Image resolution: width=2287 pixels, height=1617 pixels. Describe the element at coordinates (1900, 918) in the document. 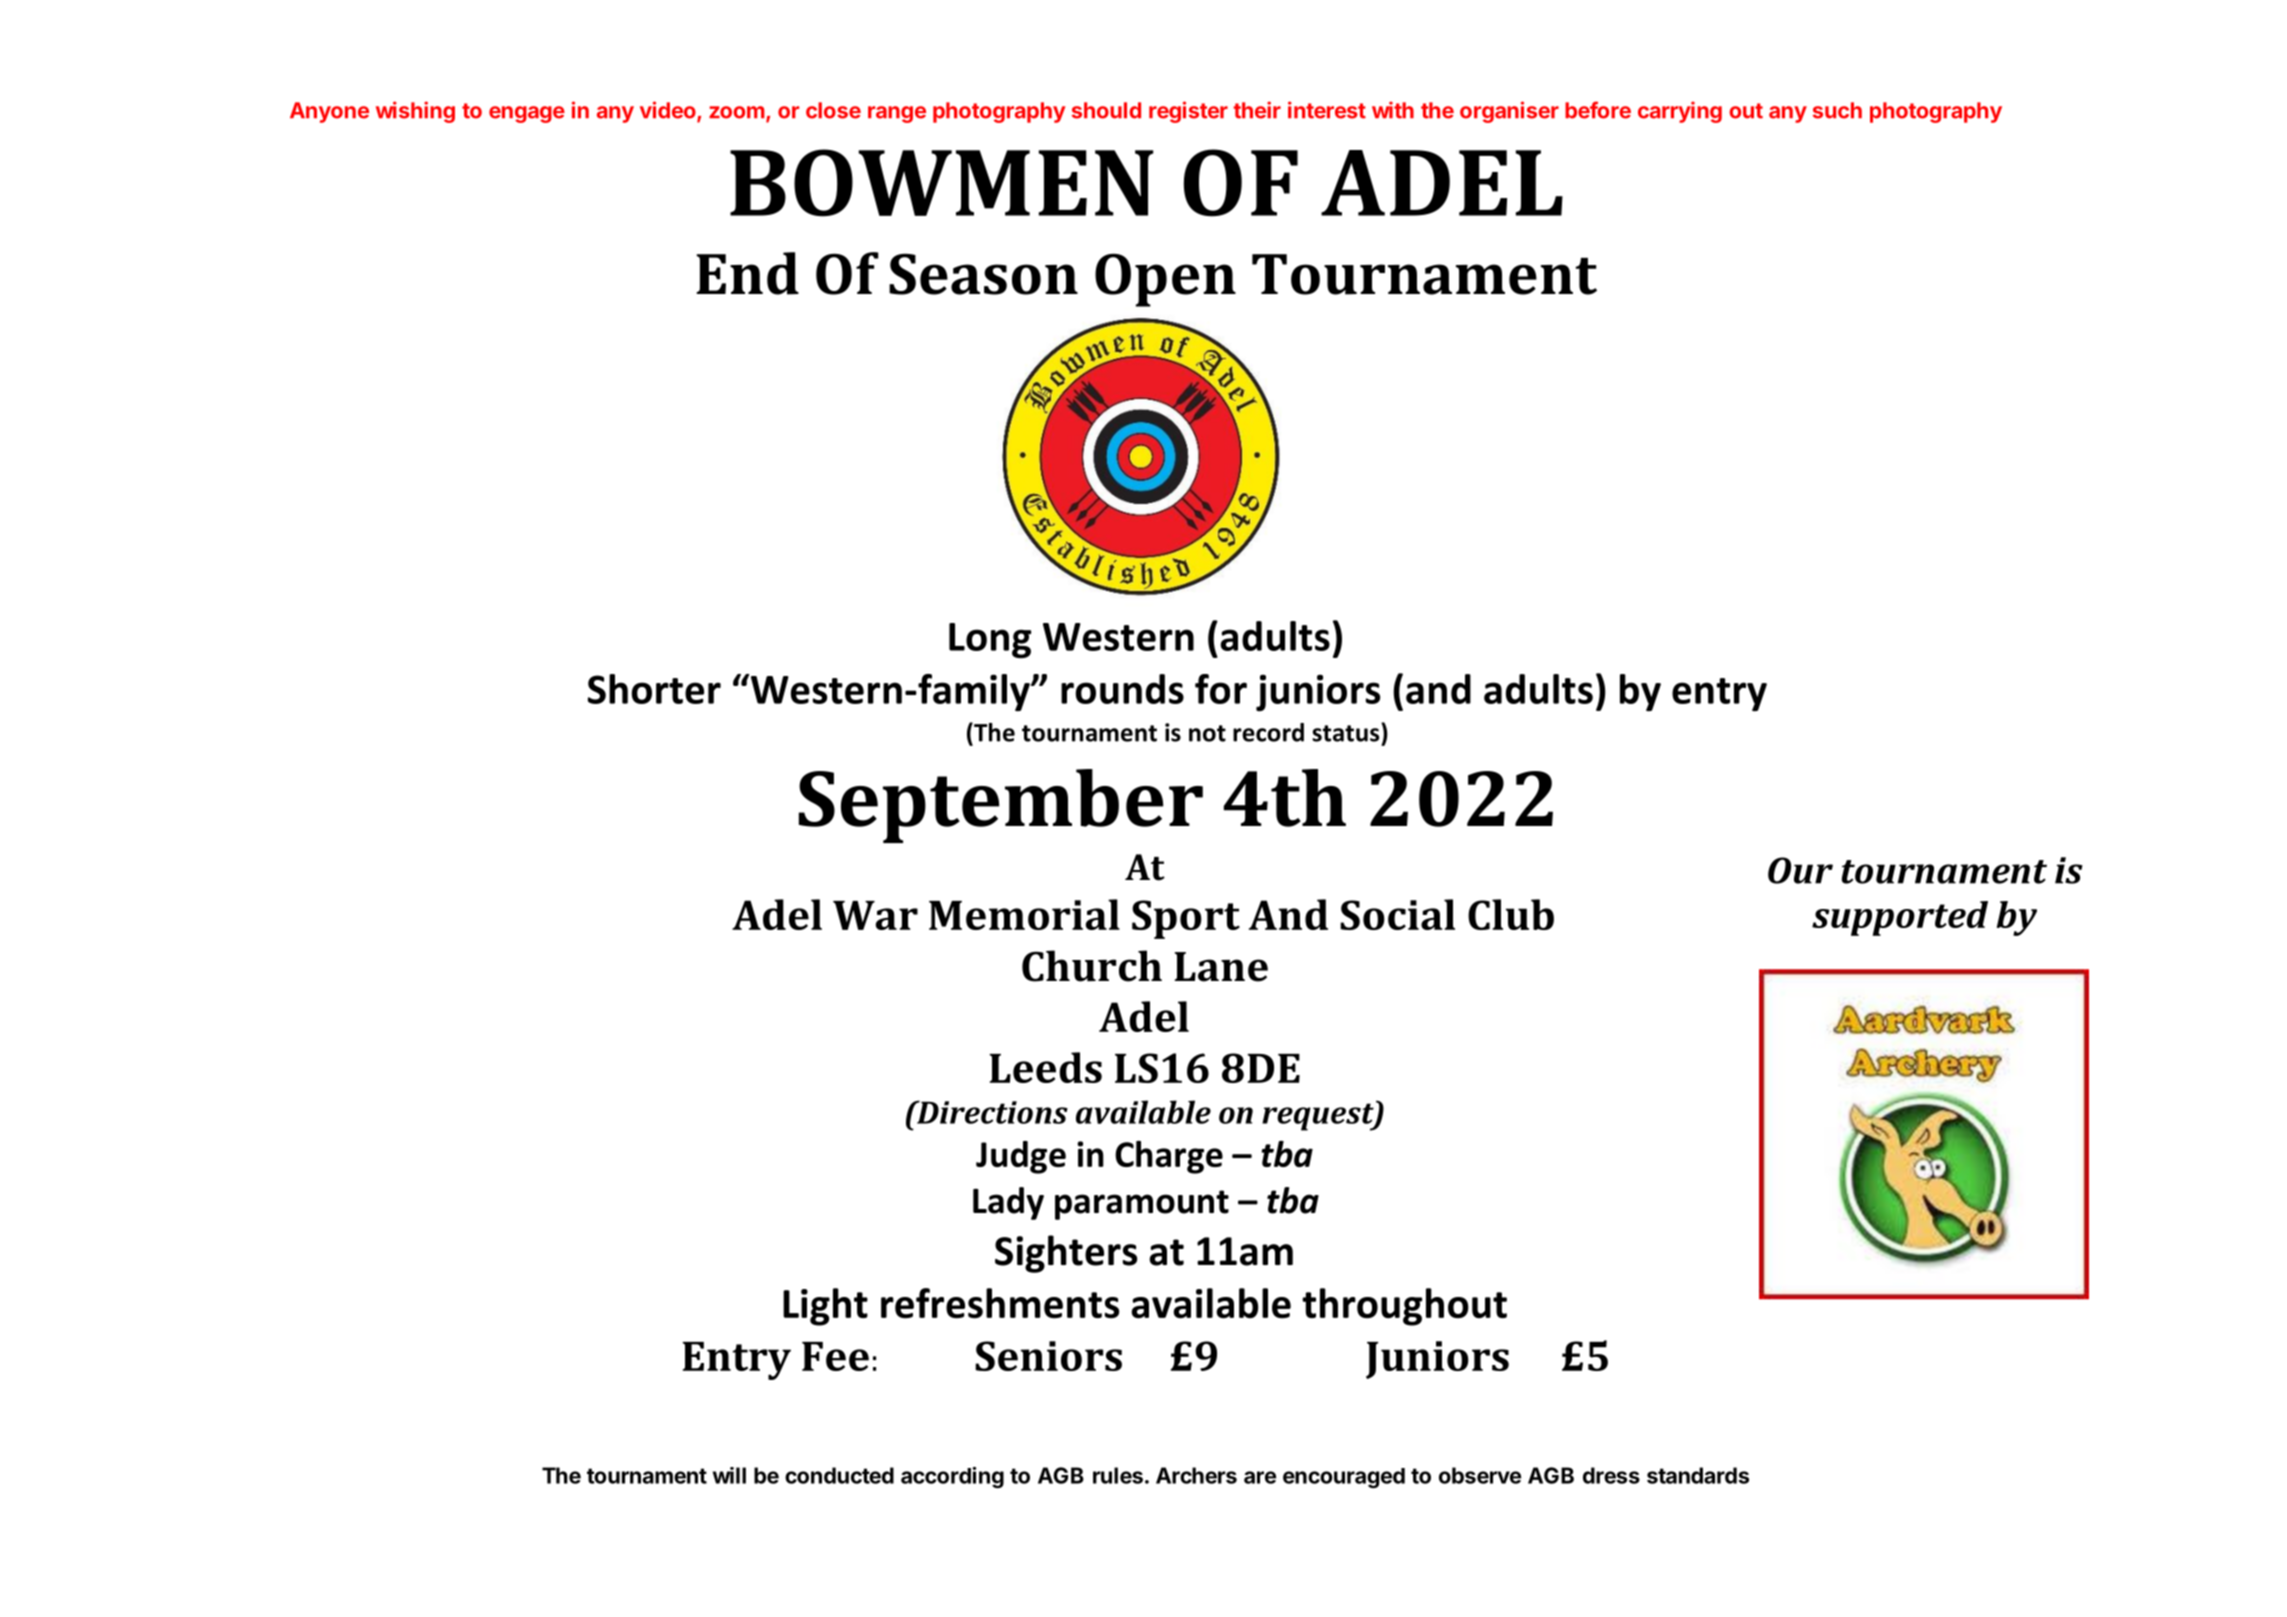

I see `supported` at that location.
